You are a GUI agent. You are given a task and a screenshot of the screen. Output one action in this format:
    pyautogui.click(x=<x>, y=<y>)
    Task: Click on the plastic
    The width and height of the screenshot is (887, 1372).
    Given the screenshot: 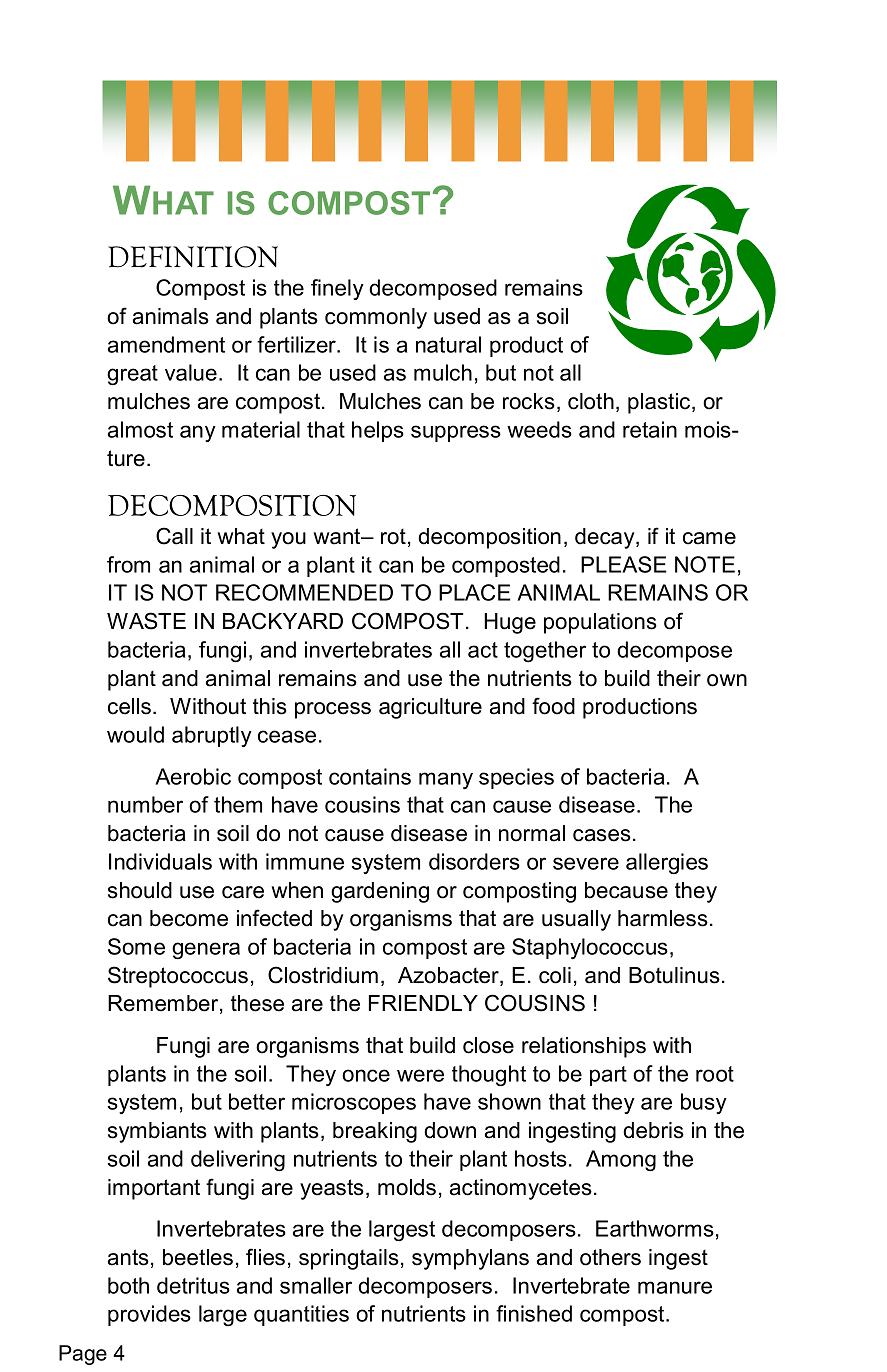 What is the action you would take?
    pyautogui.click(x=660, y=403)
